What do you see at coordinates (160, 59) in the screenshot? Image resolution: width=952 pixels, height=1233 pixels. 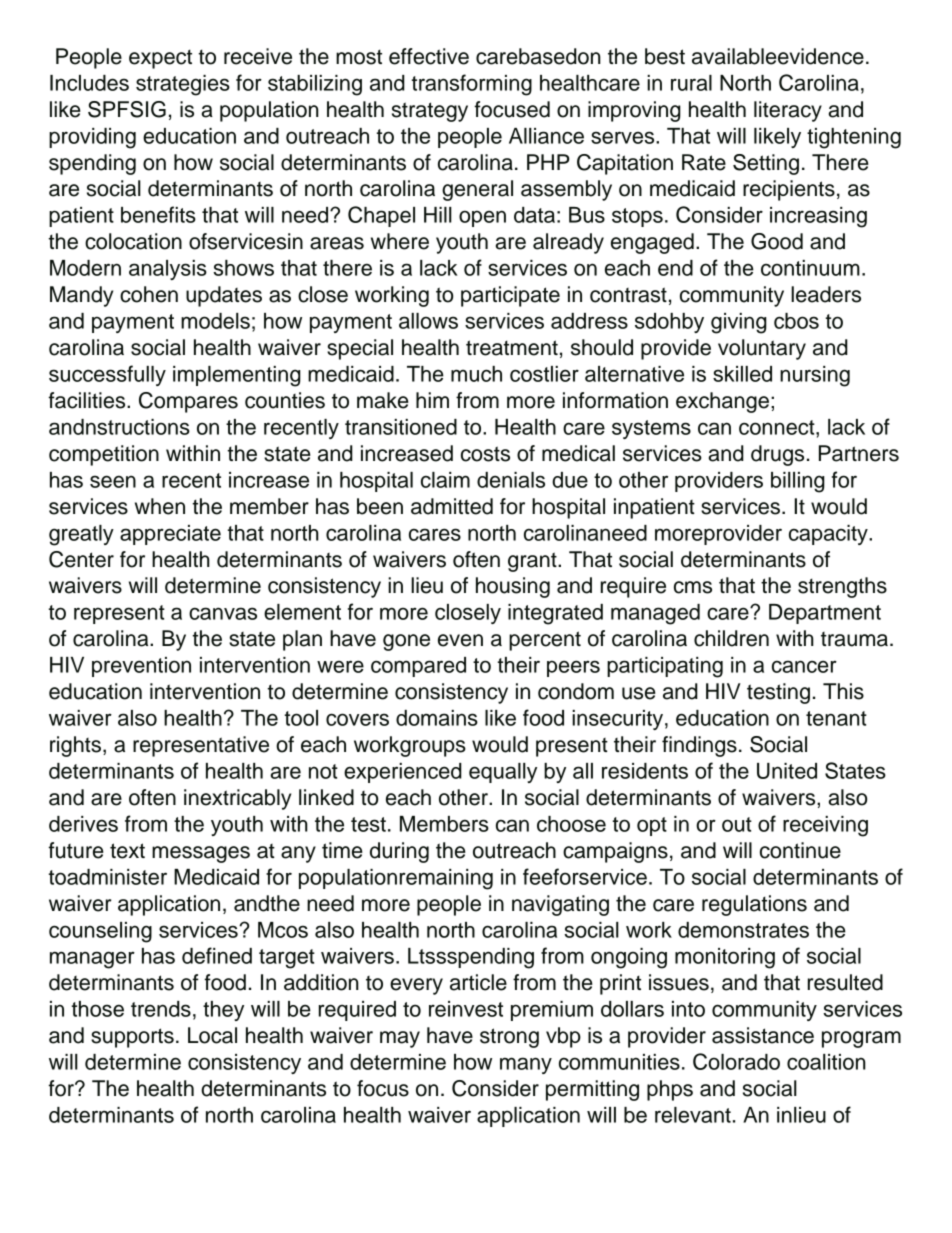 I see `expect` at bounding box center [160, 59].
